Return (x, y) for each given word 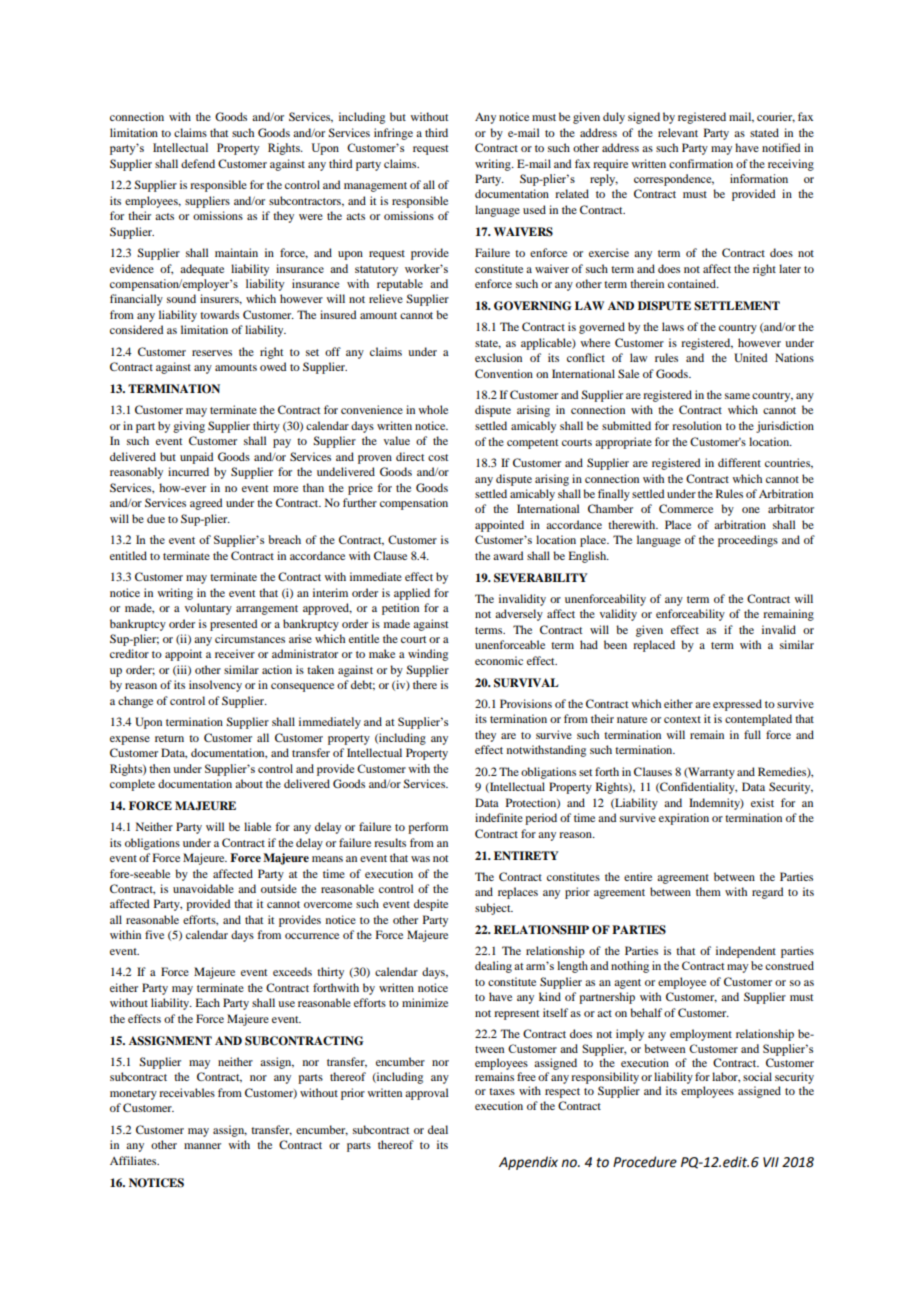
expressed (737, 705)
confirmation (701, 163)
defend (198, 163)
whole (433, 409)
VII (771, 1162)
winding (428, 655)
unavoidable (203, 888)
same (737, 396)
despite (431, 905)
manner (202, 1146)
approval (426, 1094)
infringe (393, 134)
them (708, 891)
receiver (235, 653)
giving (189, 427)
